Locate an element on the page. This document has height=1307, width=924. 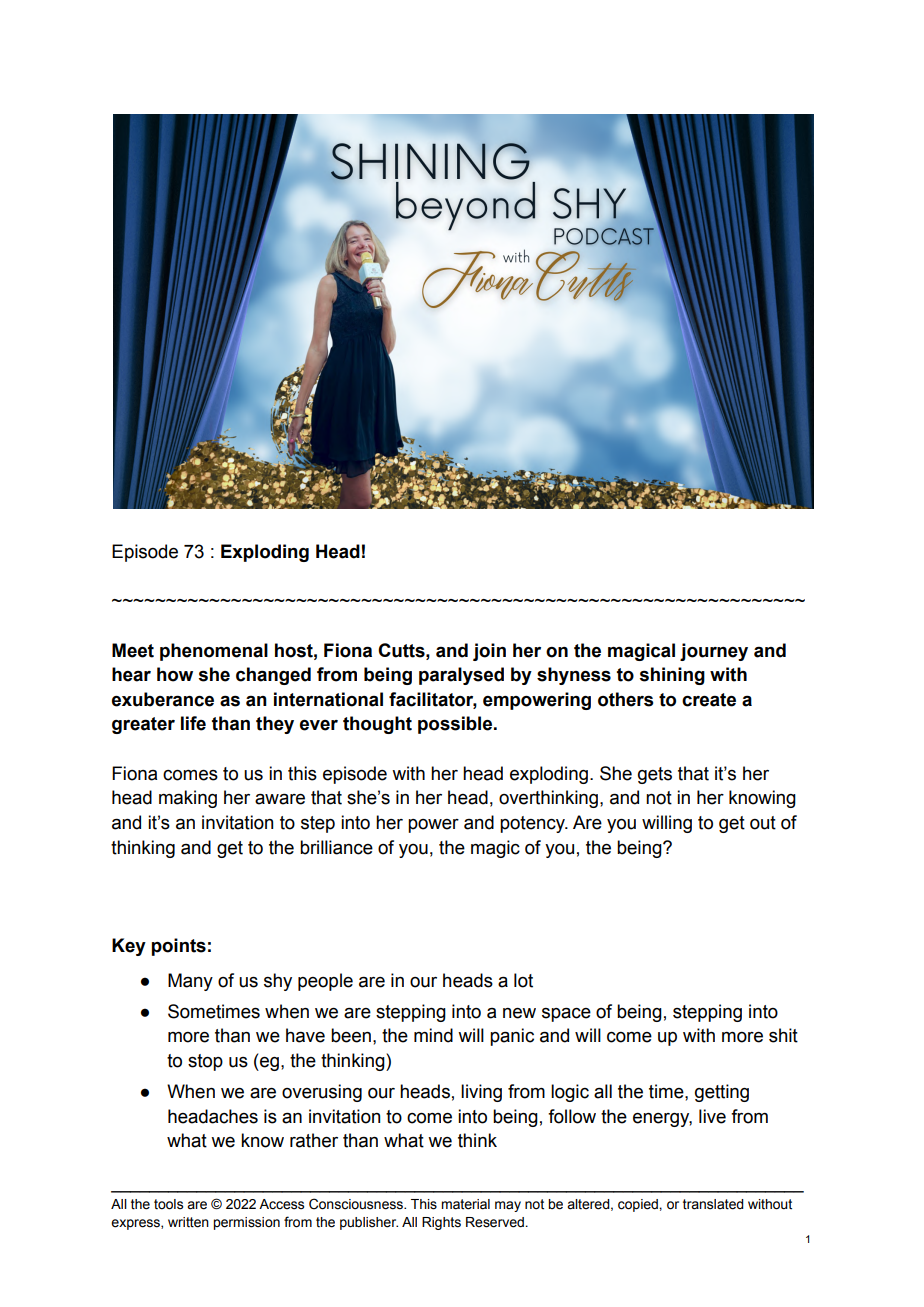
Many is located at coordinates (190, 982).
